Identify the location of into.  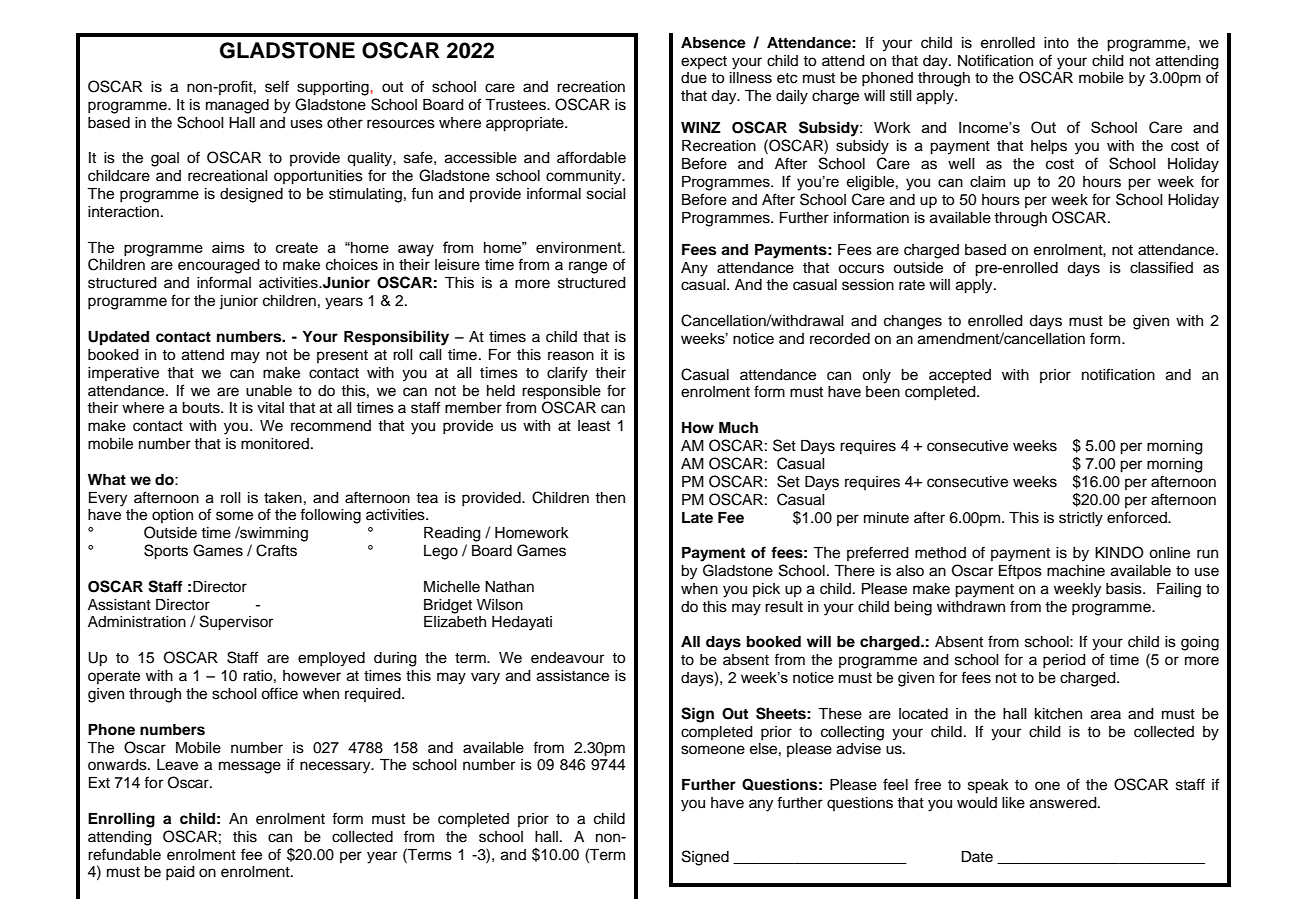
(1056, 43).
